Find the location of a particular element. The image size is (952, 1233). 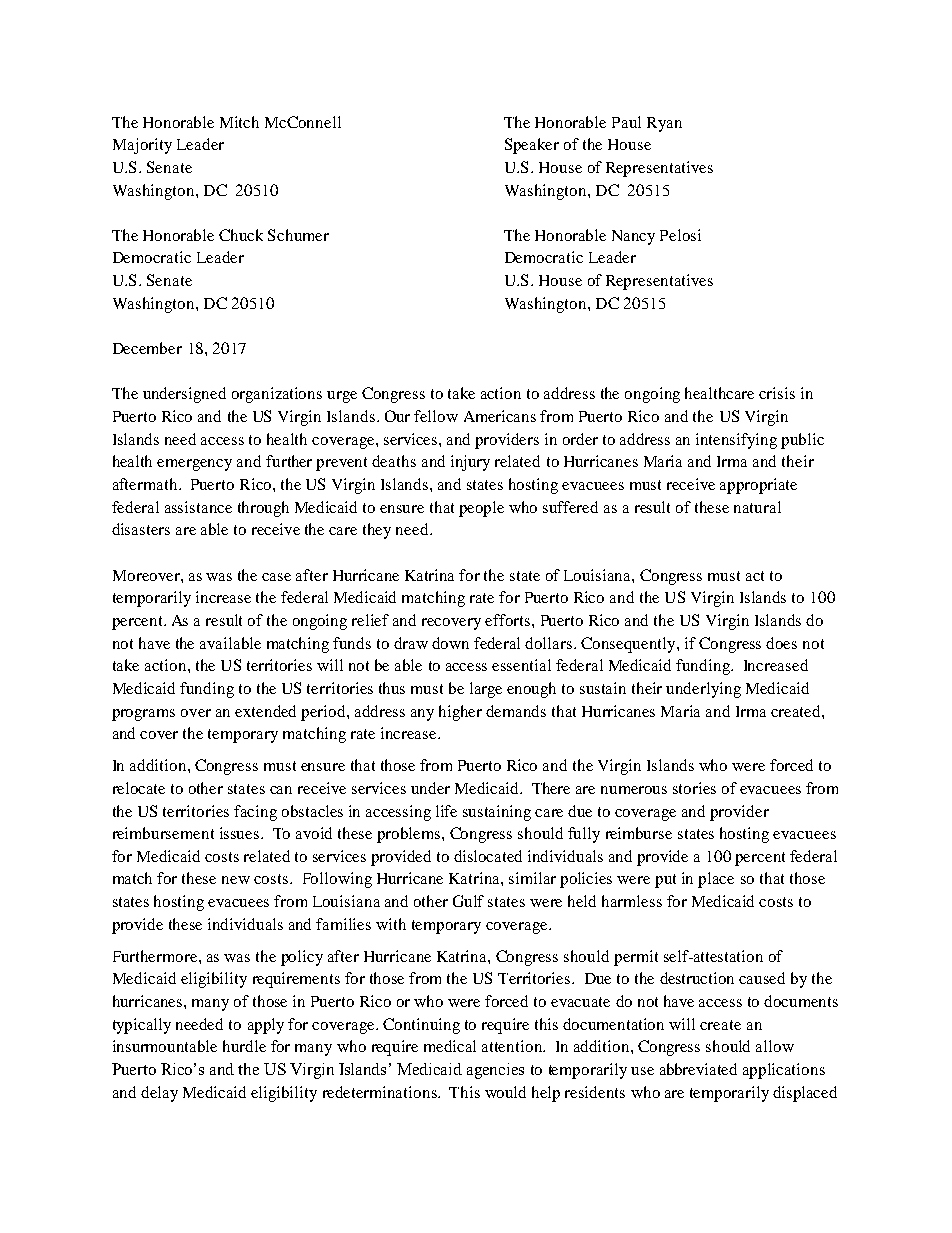

Mitch is located at coordinates (239, 122).
